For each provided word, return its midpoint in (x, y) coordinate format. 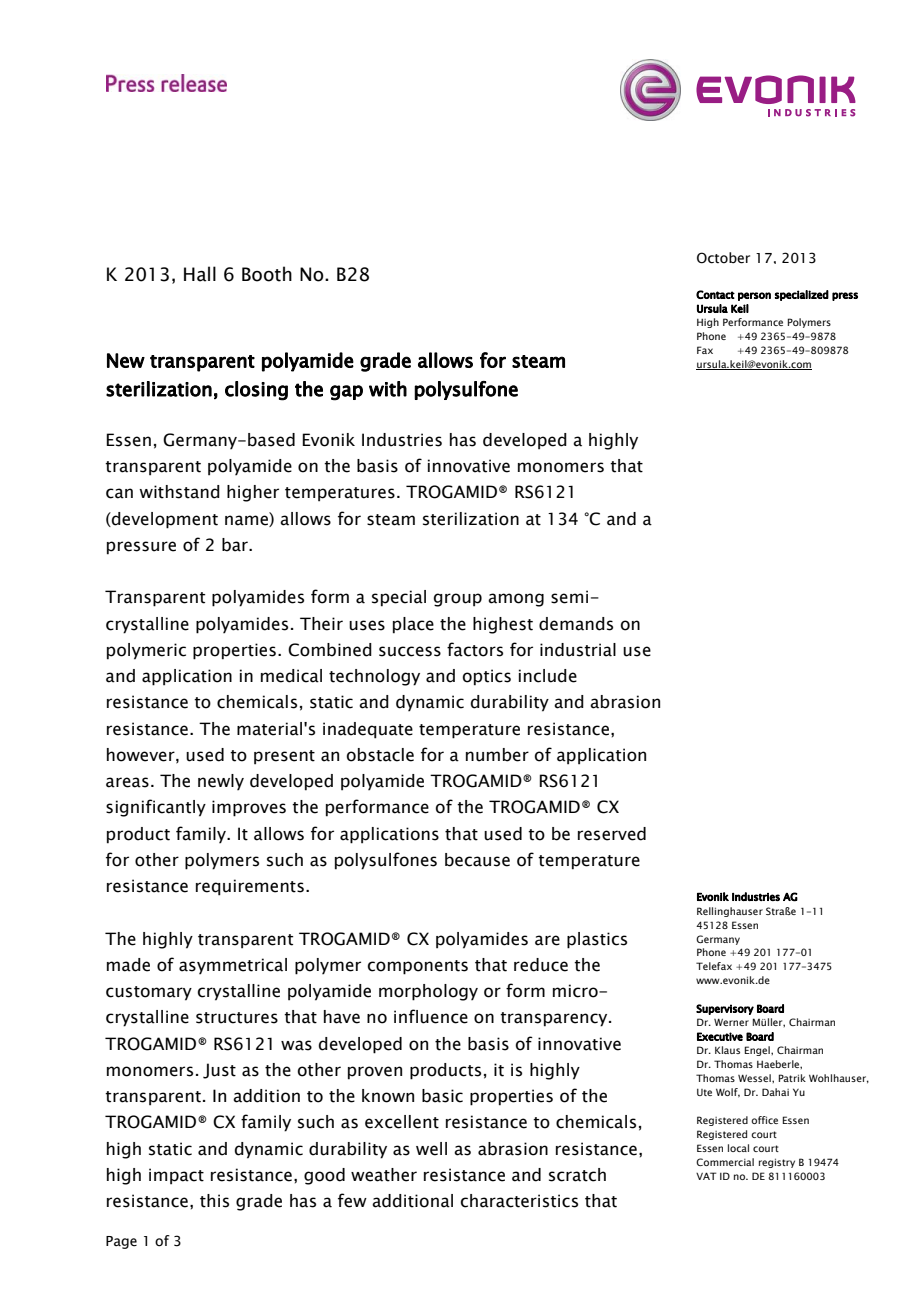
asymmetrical (233, 966)
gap (346, 393)
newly (221, 782)
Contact (715, 294)
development (164, 520)
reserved (612, 834)
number (497, 755)
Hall (200, 274)
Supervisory (725, 1009)
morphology (428, 992)
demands (576, 624)
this (214, 1201)
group (458, 600)
